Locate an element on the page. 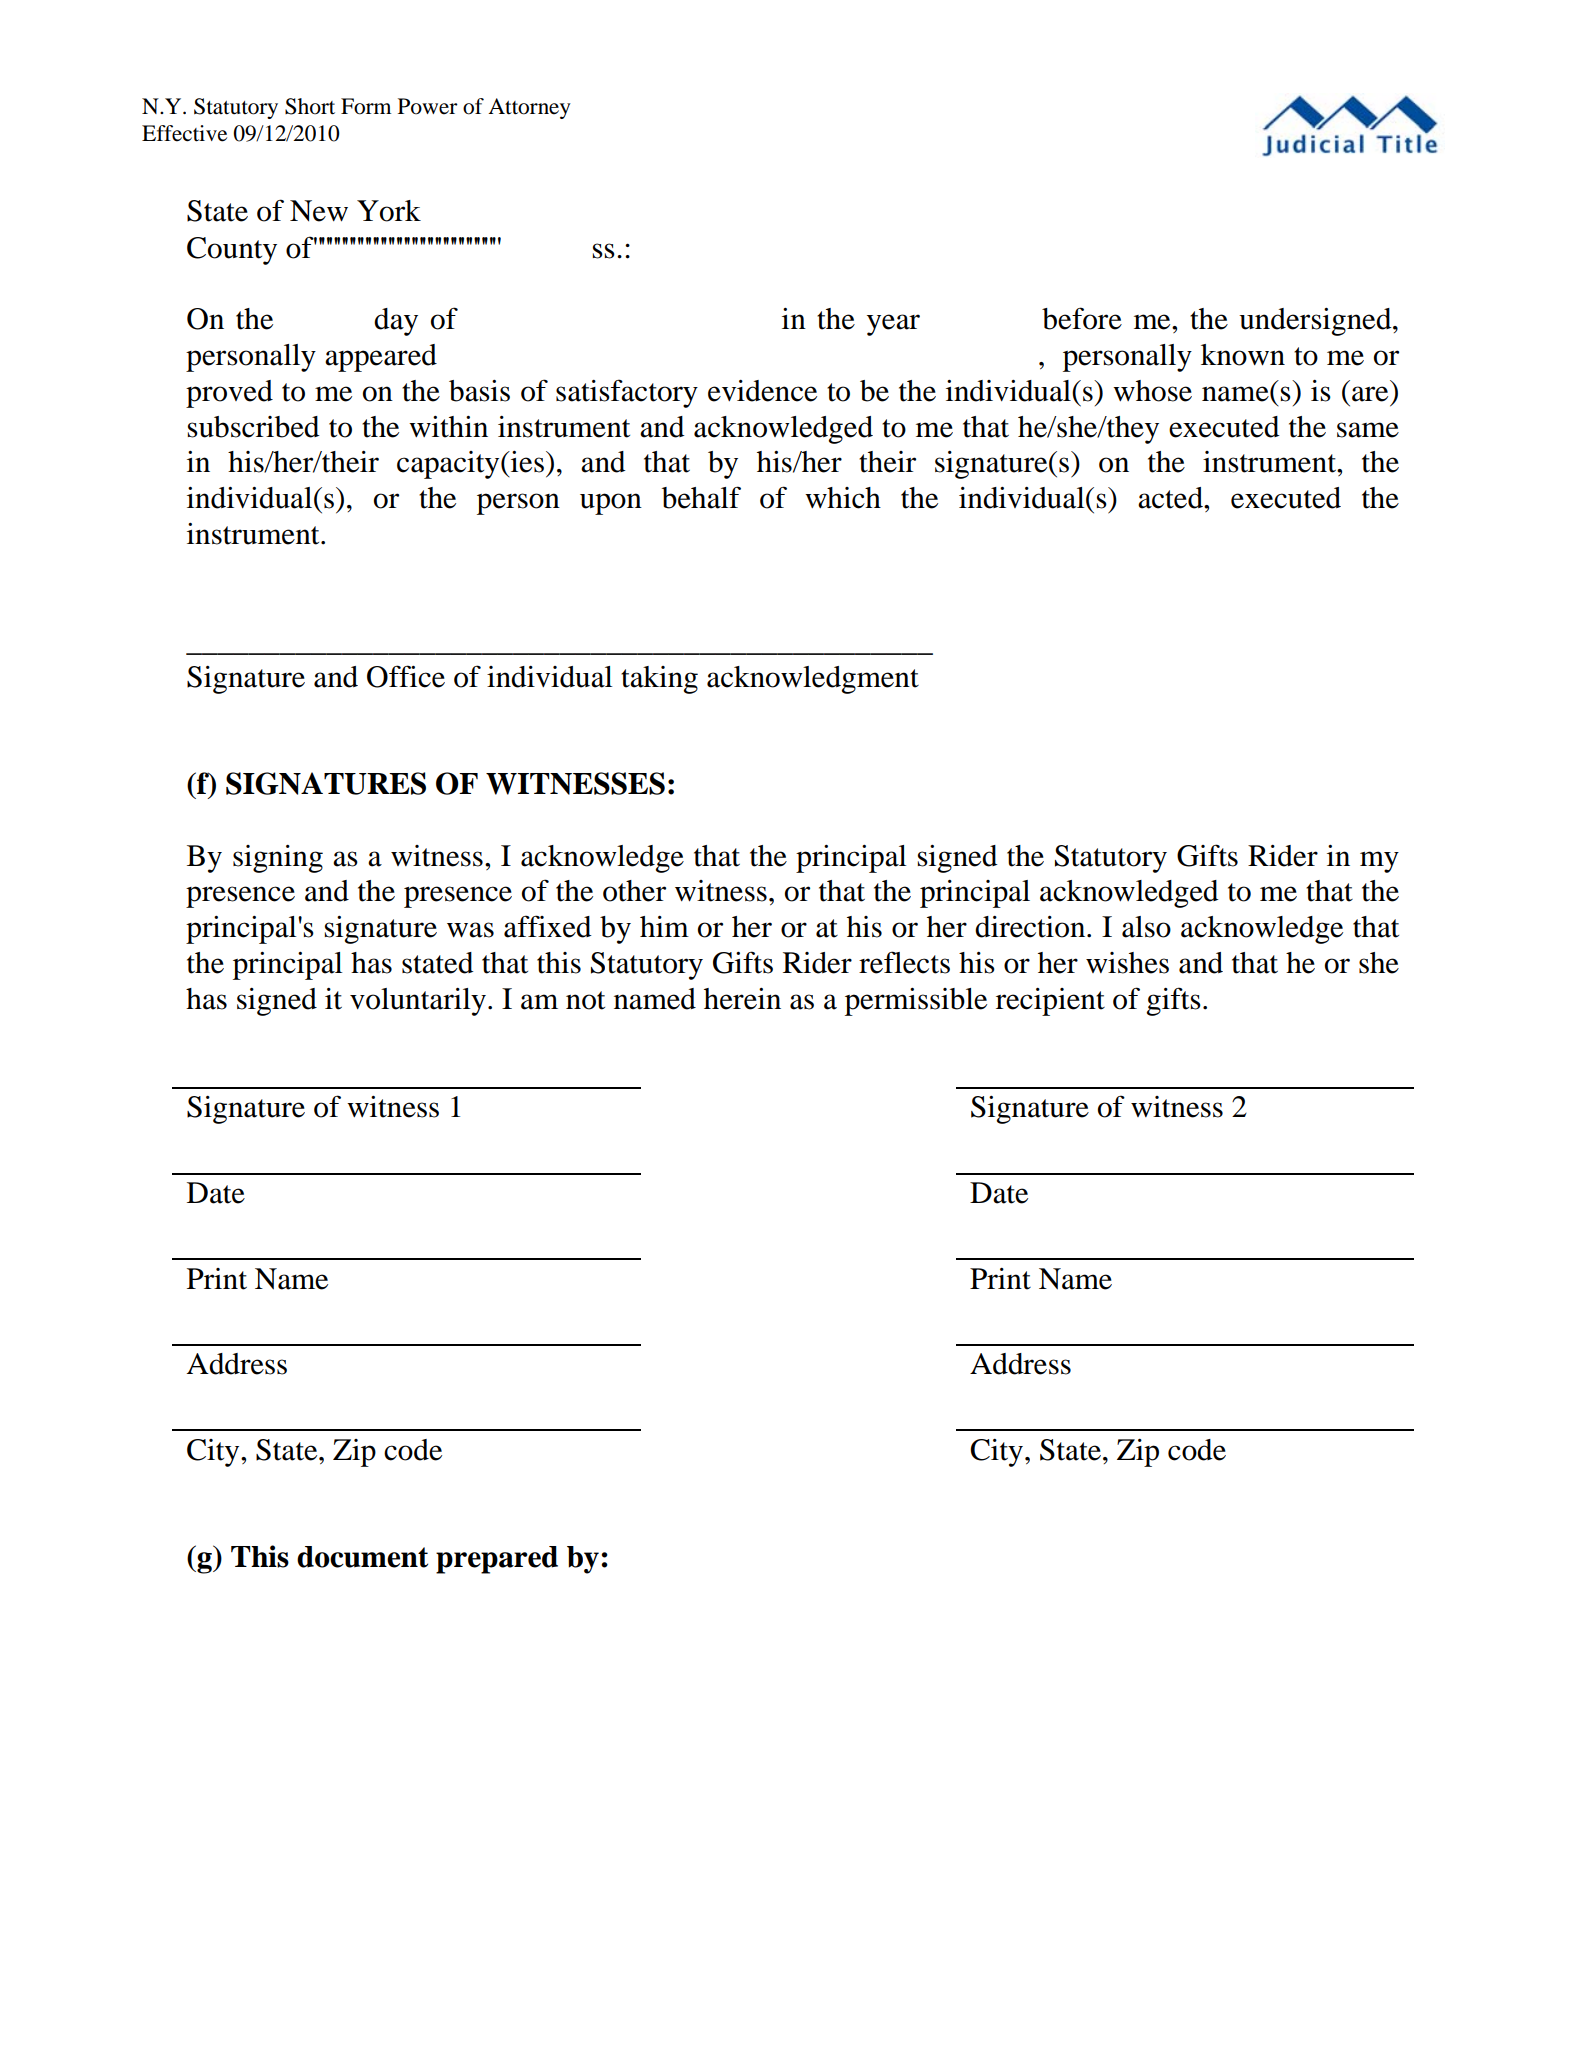 This page has height=2052, width=1586. signing is located at coordinates (278, 859).
